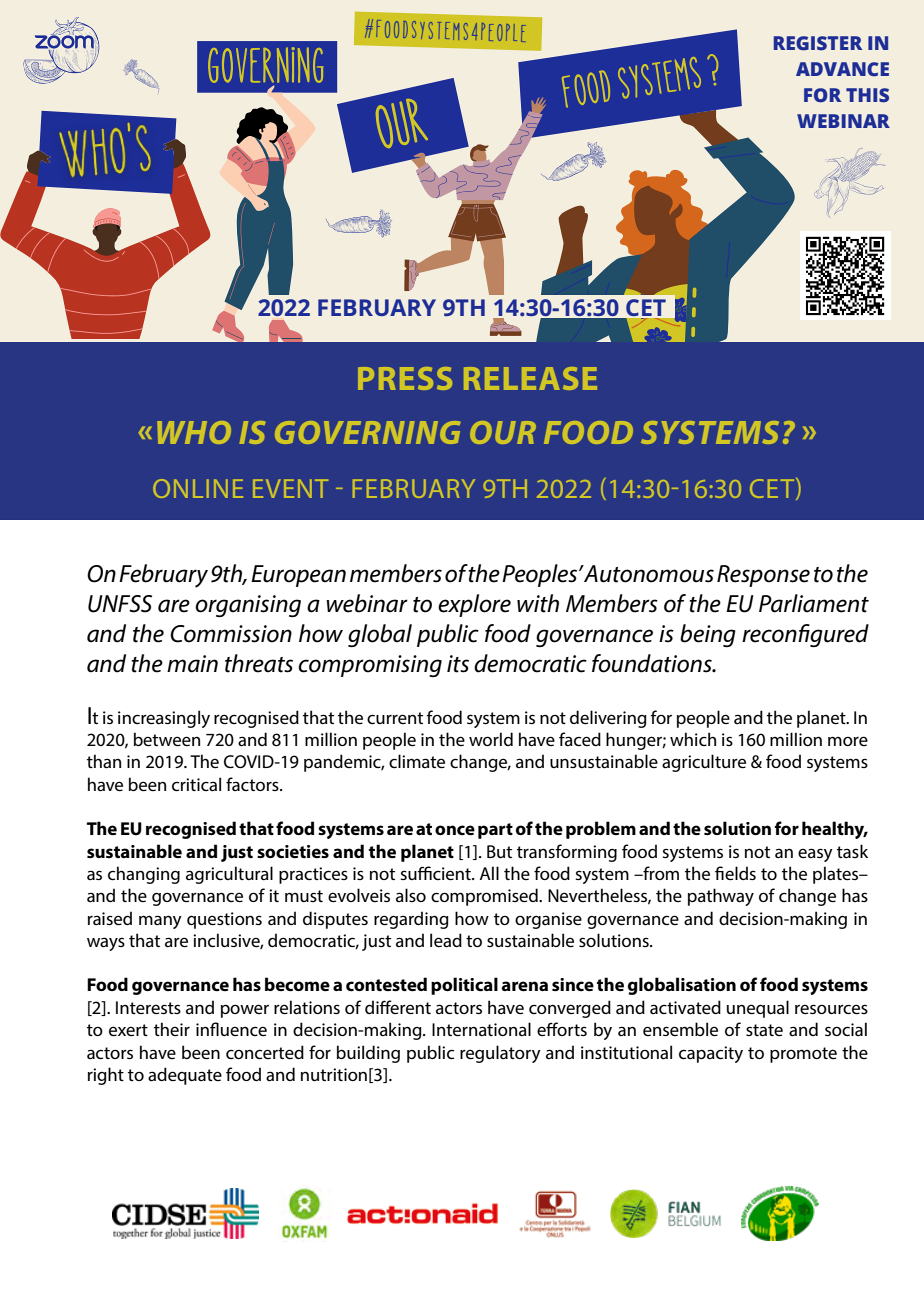 Image resolution: width=924 pixels, height=1308 pixels. Describe the element at coordinates (818, 43) in the image. I see `REGISTER` at that location.
